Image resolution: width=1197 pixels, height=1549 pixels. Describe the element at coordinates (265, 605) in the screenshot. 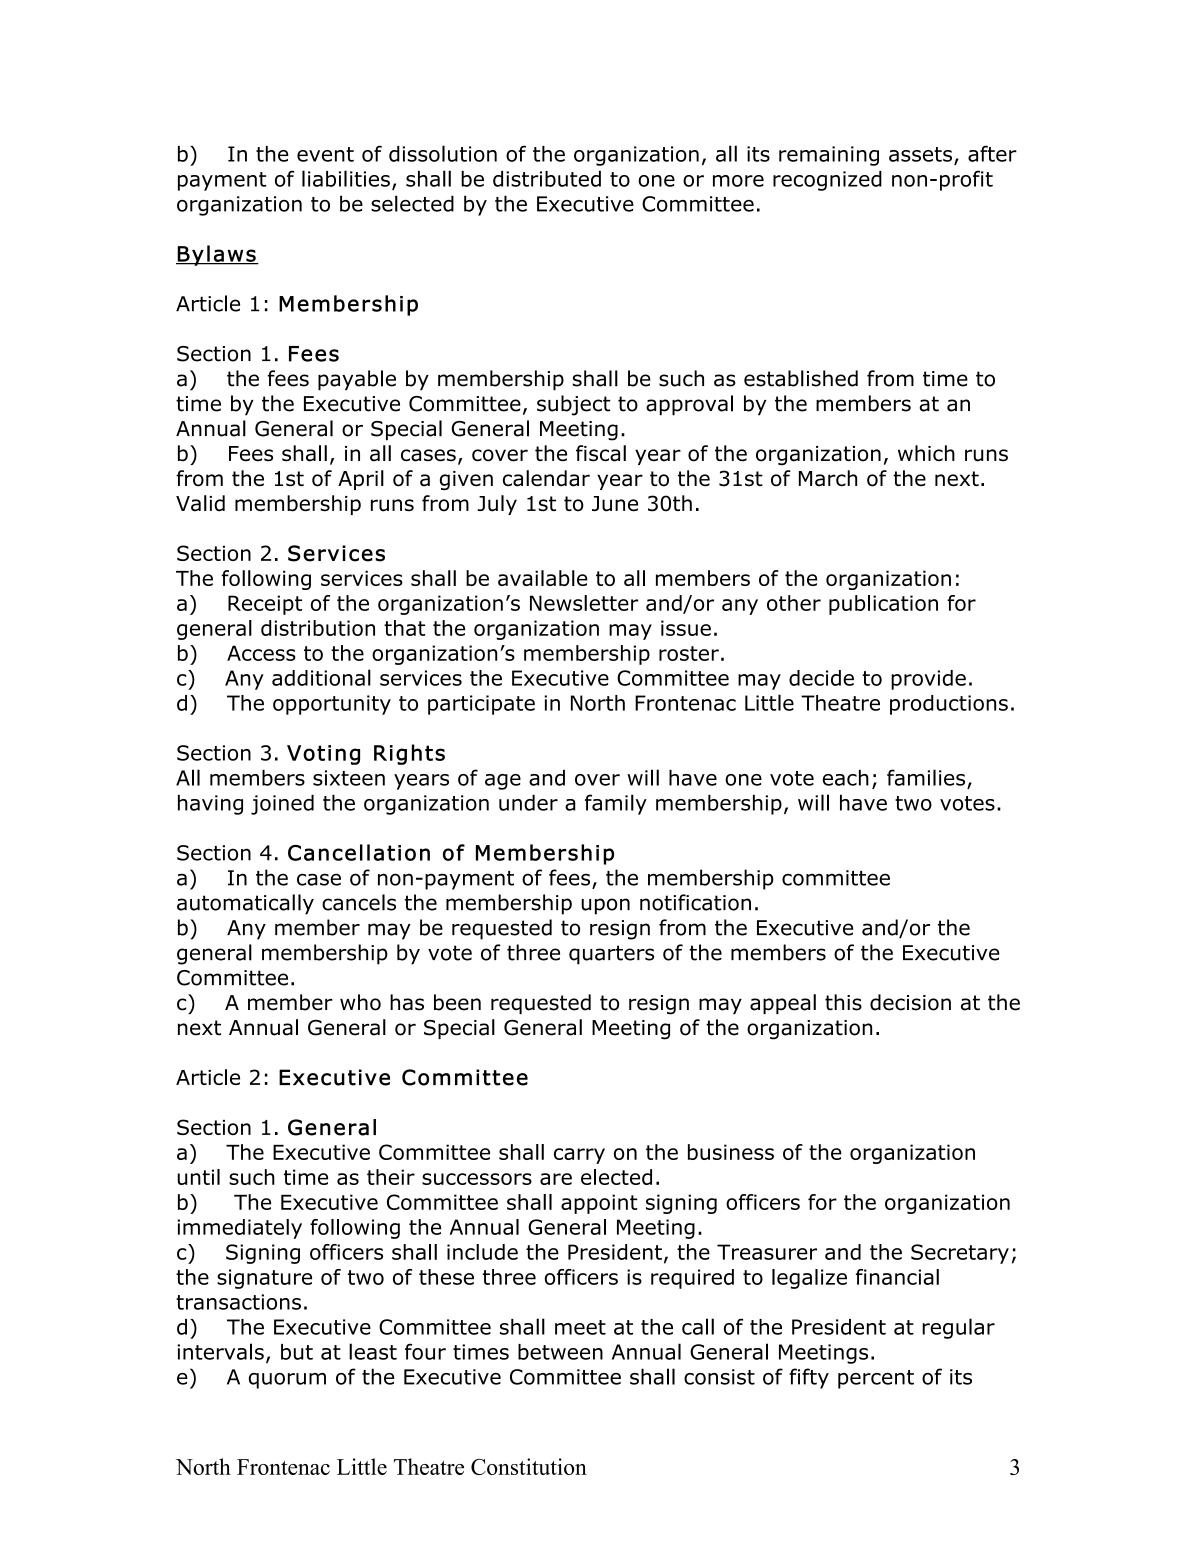

I see `Receipt` at that location.
